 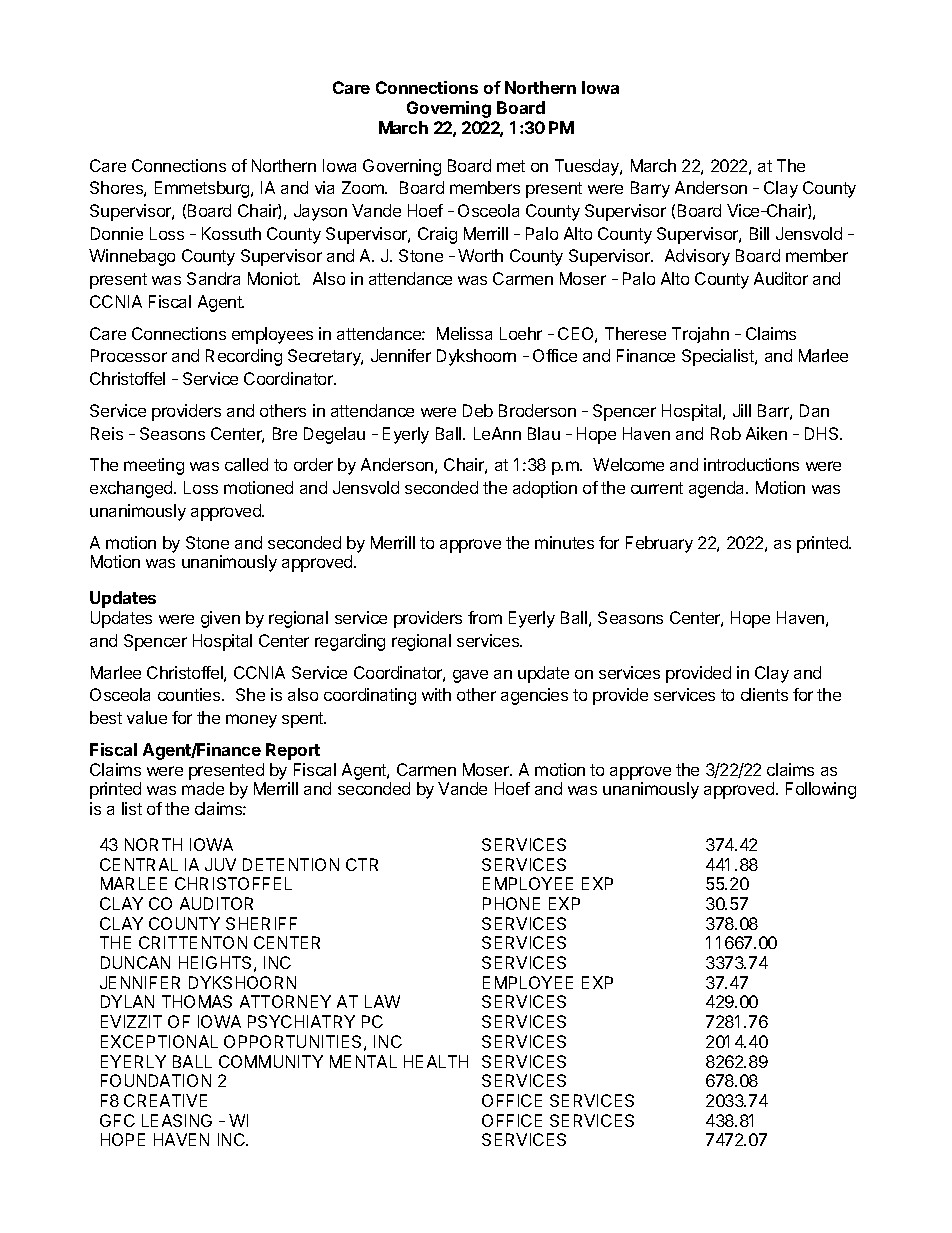 I want to click on Following, so click(x=821, y=790).
